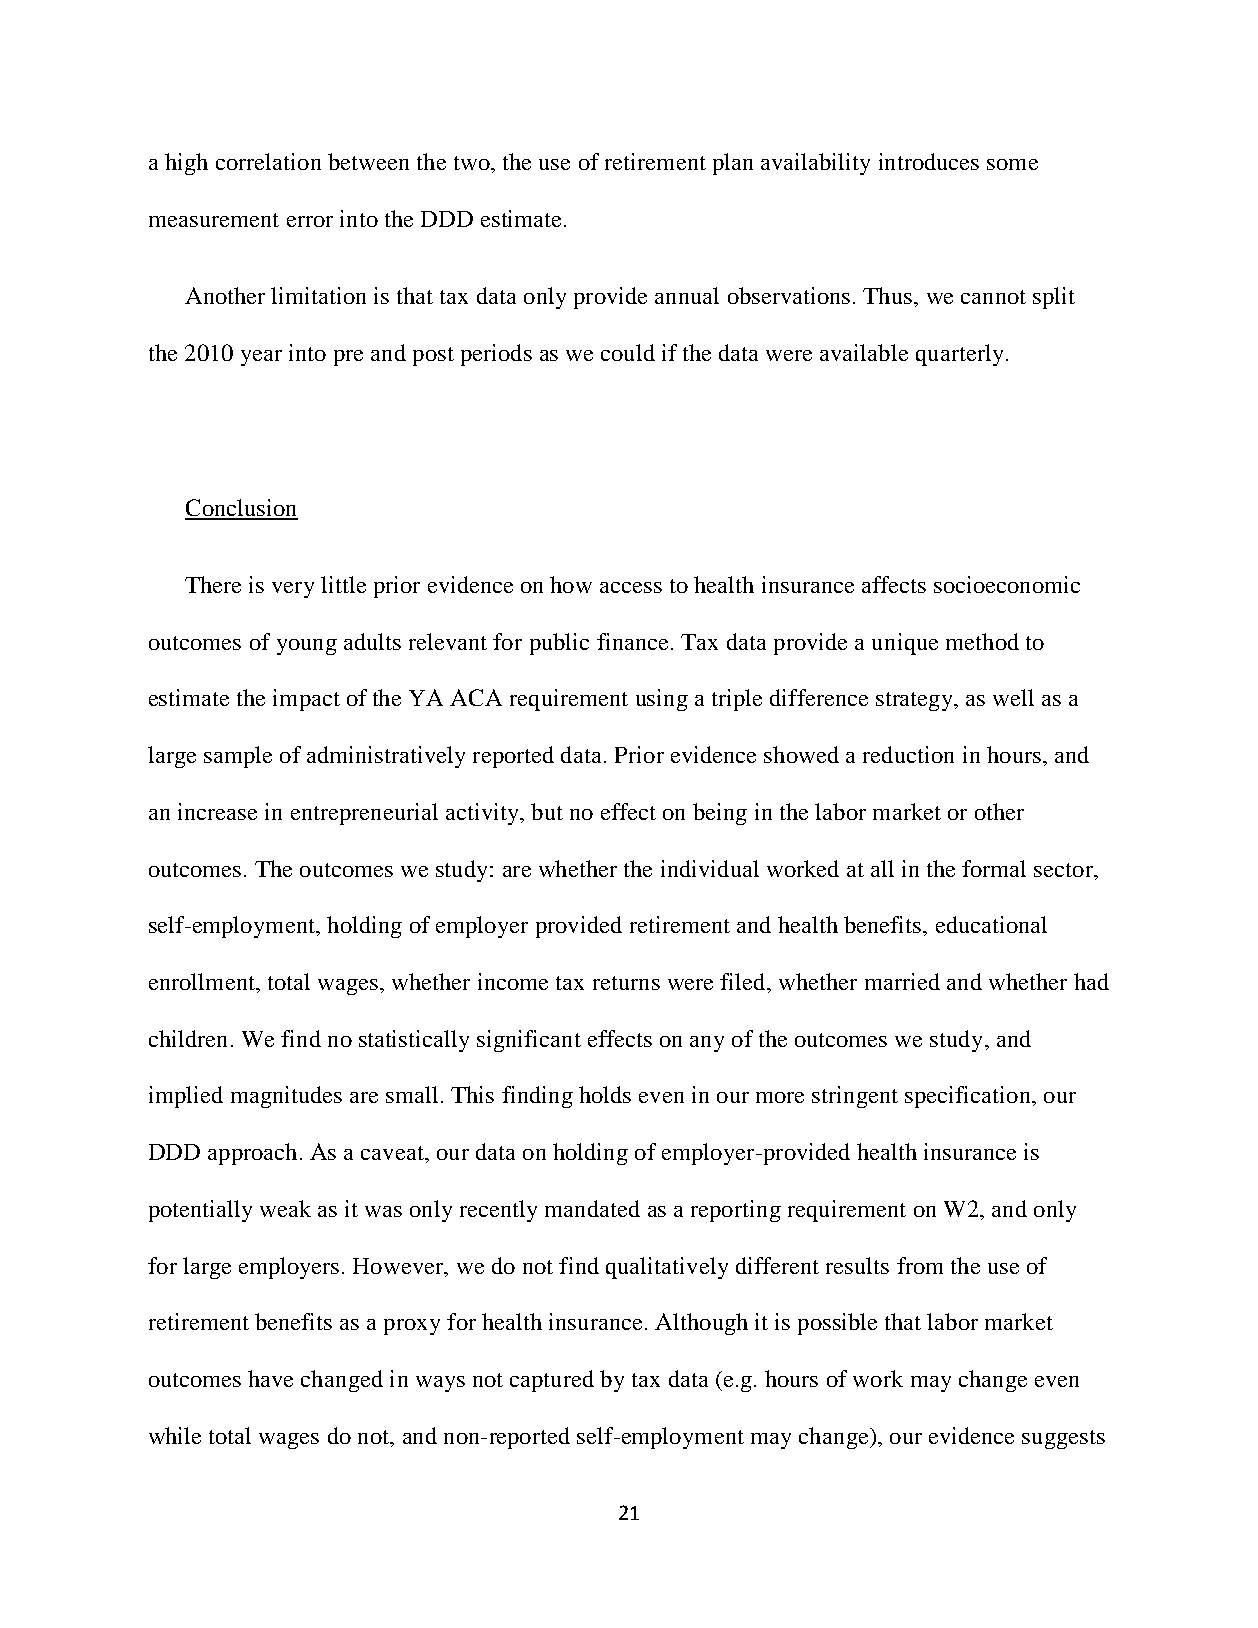 The width and height of the page is (1258, 1628). What do you see at coordinates (969, 1097) in the page?
I see `specification` at bounding box center [969, 1097].
